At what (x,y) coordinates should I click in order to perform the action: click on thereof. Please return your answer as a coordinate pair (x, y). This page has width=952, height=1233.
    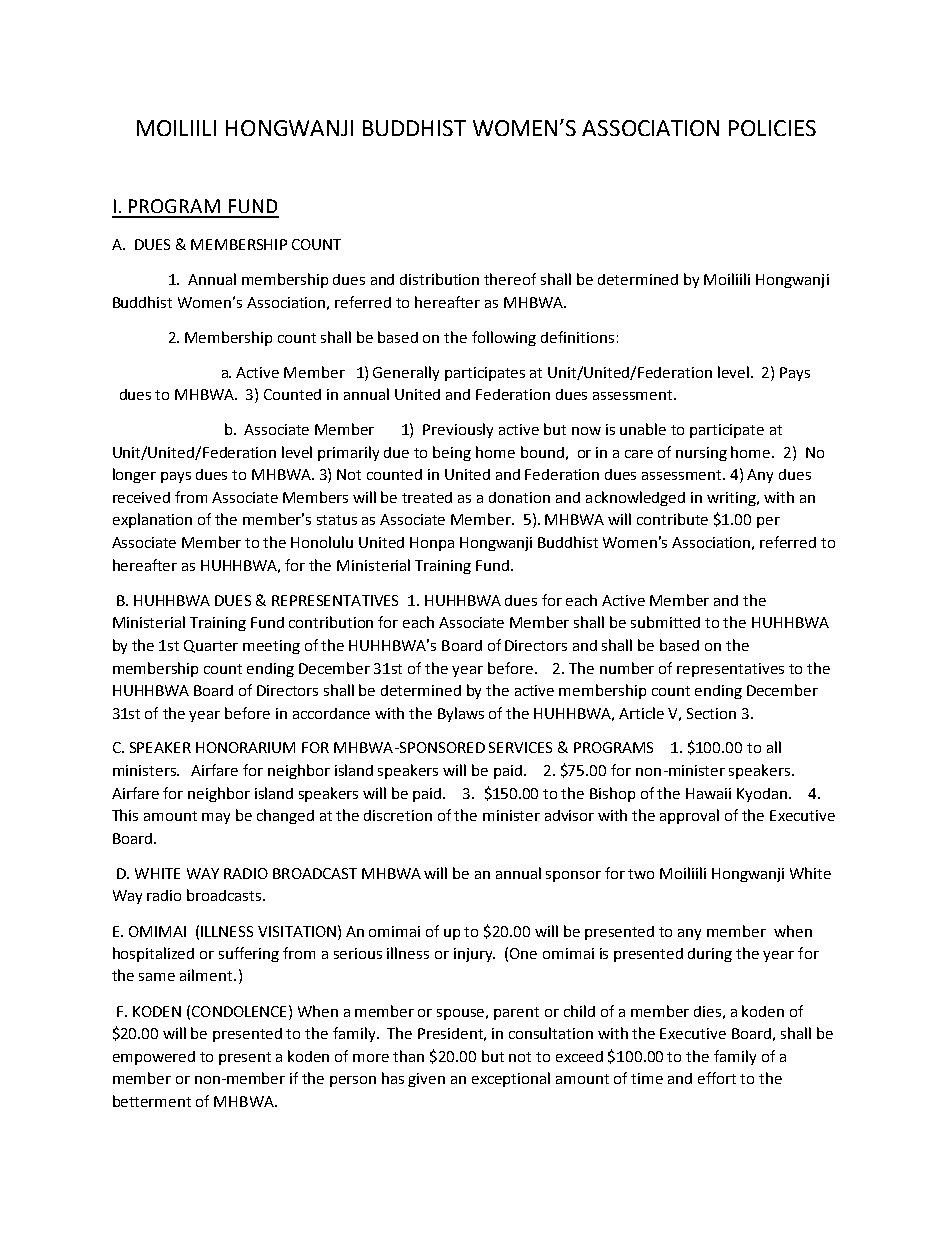
    Looking at the image, I should click on (510, 279).
